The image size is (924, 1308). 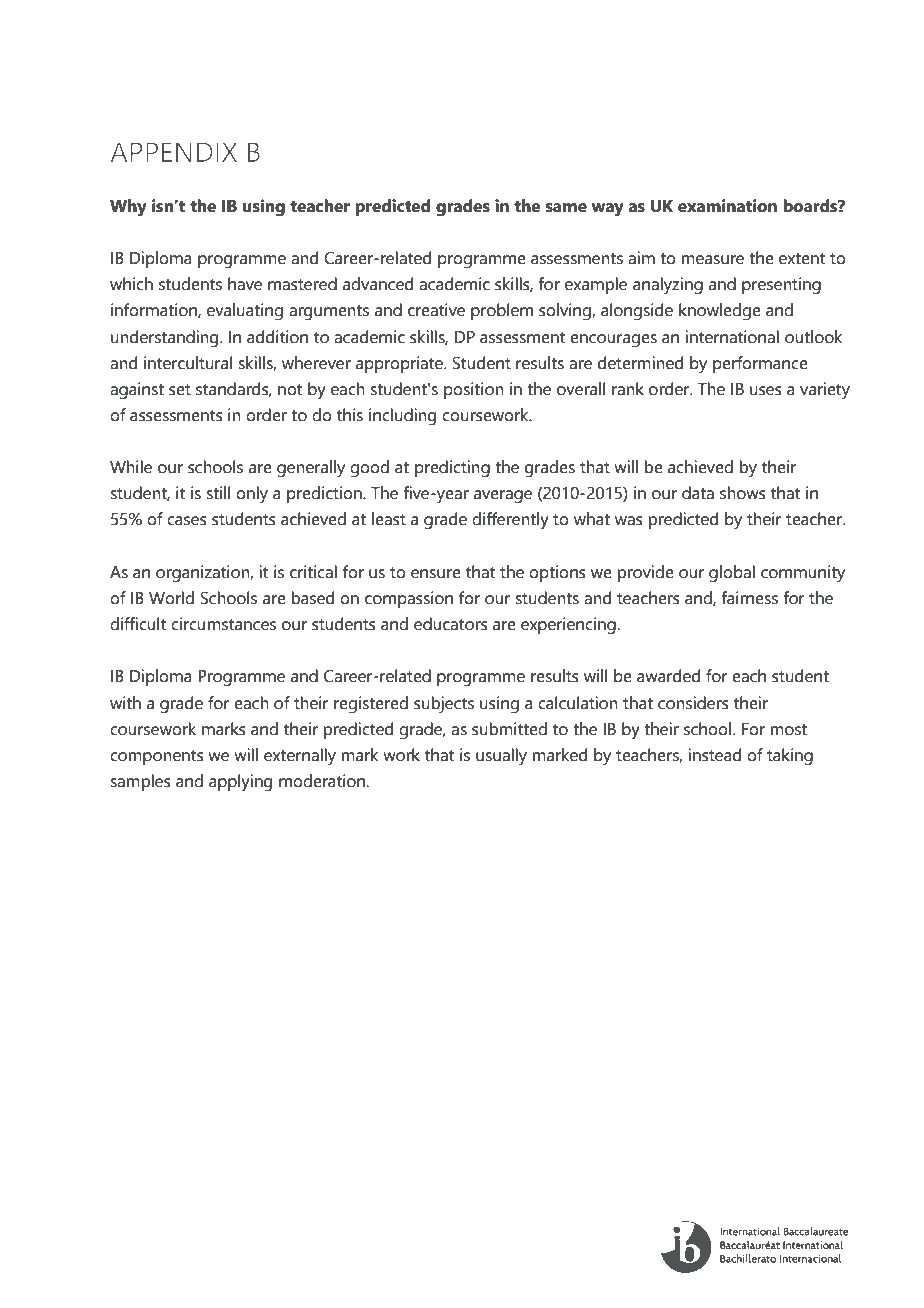 I want to click on taking, so click(x=790, y=757).
